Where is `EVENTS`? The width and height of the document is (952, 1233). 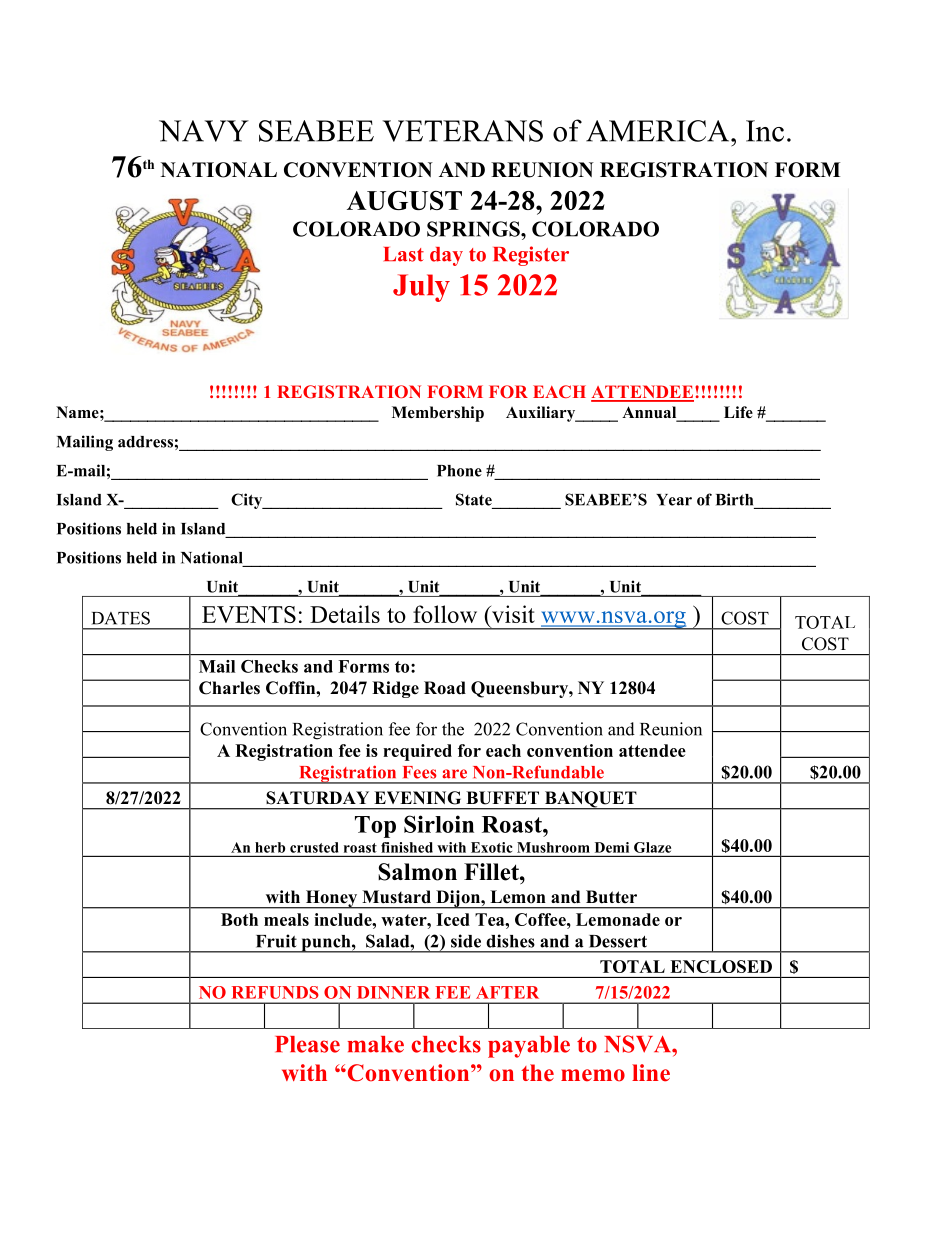 EVENTS is located at coordinates (249, 614).
